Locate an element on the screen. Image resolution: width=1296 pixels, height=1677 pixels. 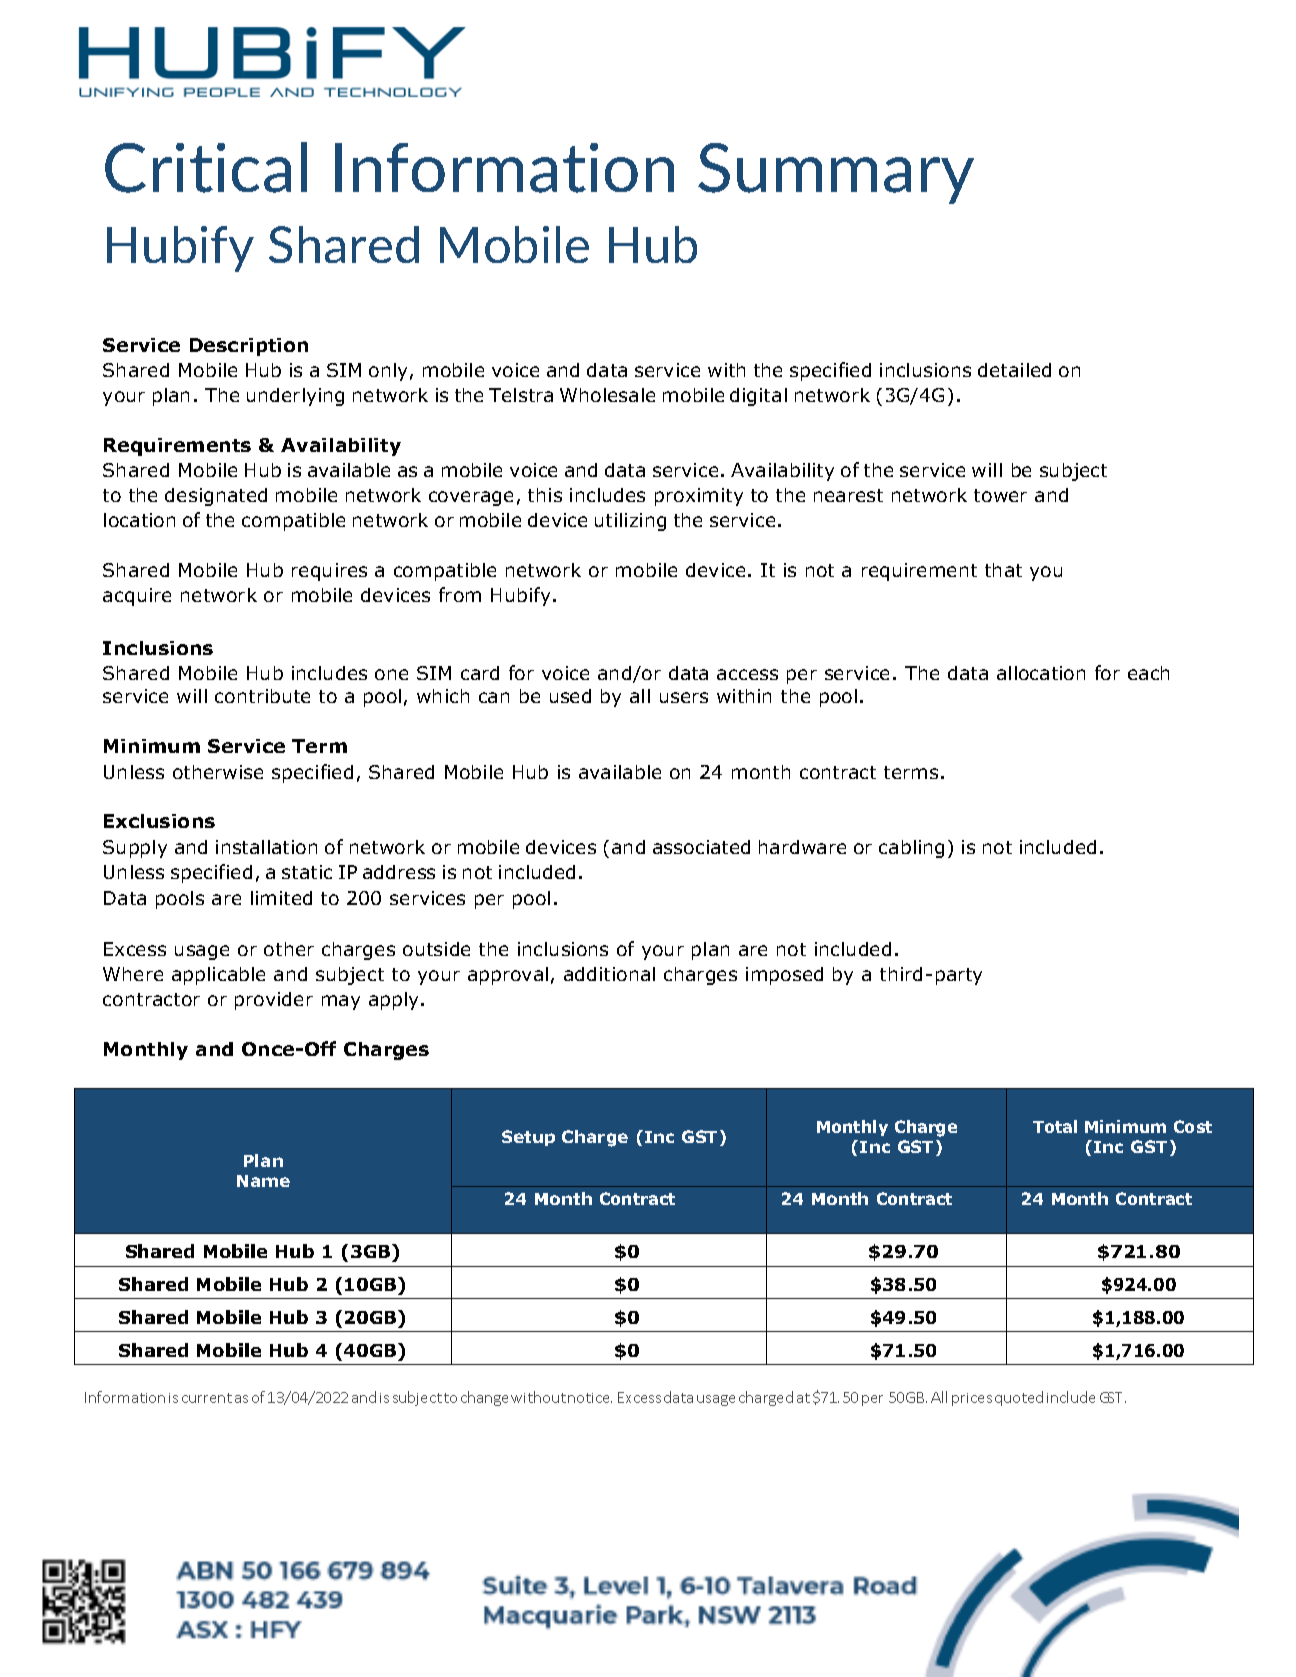
Name is located at coordinates (263, 1181).
